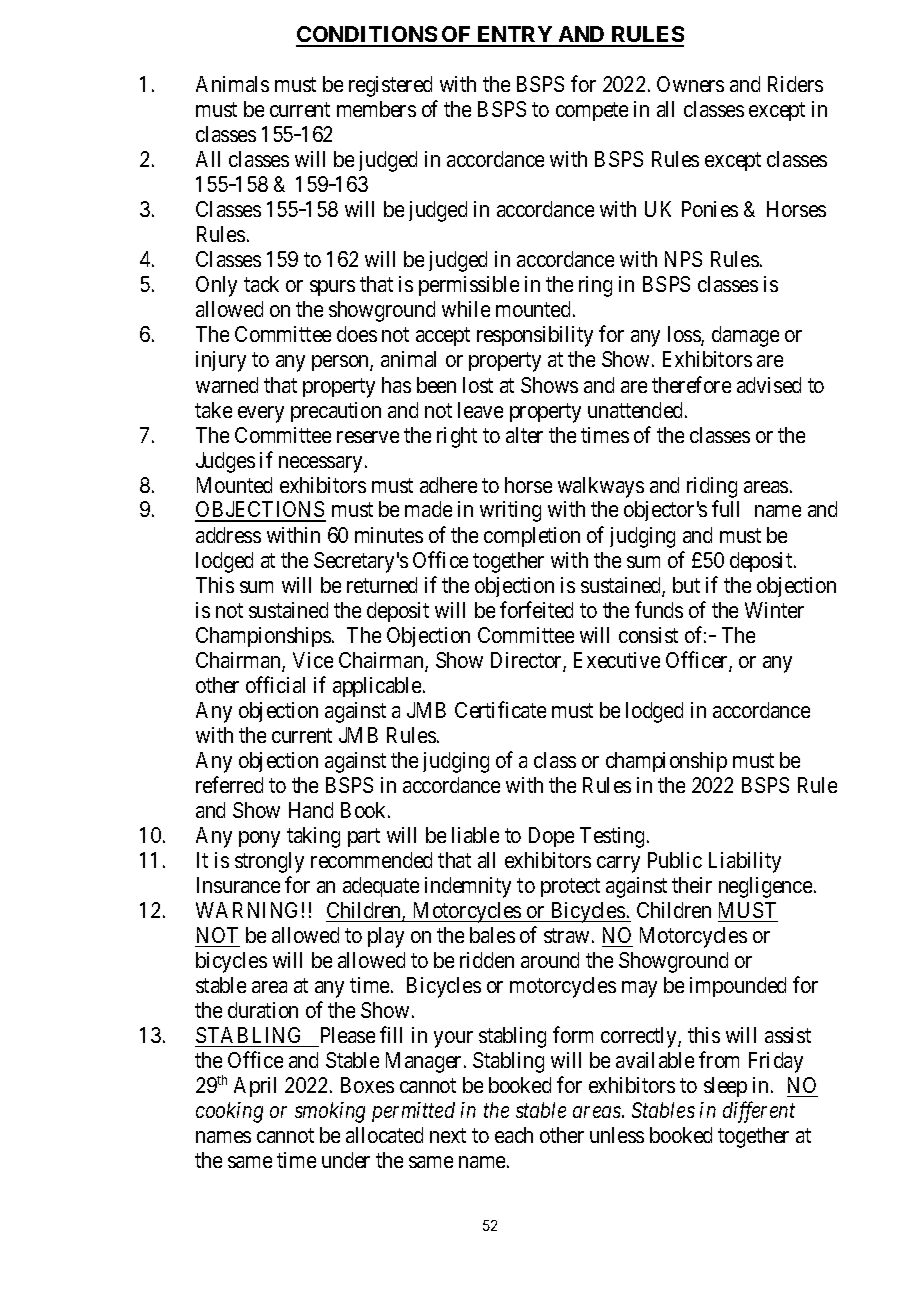 This image has width=924, height=1308. What do you see at coordinates (330, 1112) in the image?
I see `smoking` at bounding box center [330, 1112].
